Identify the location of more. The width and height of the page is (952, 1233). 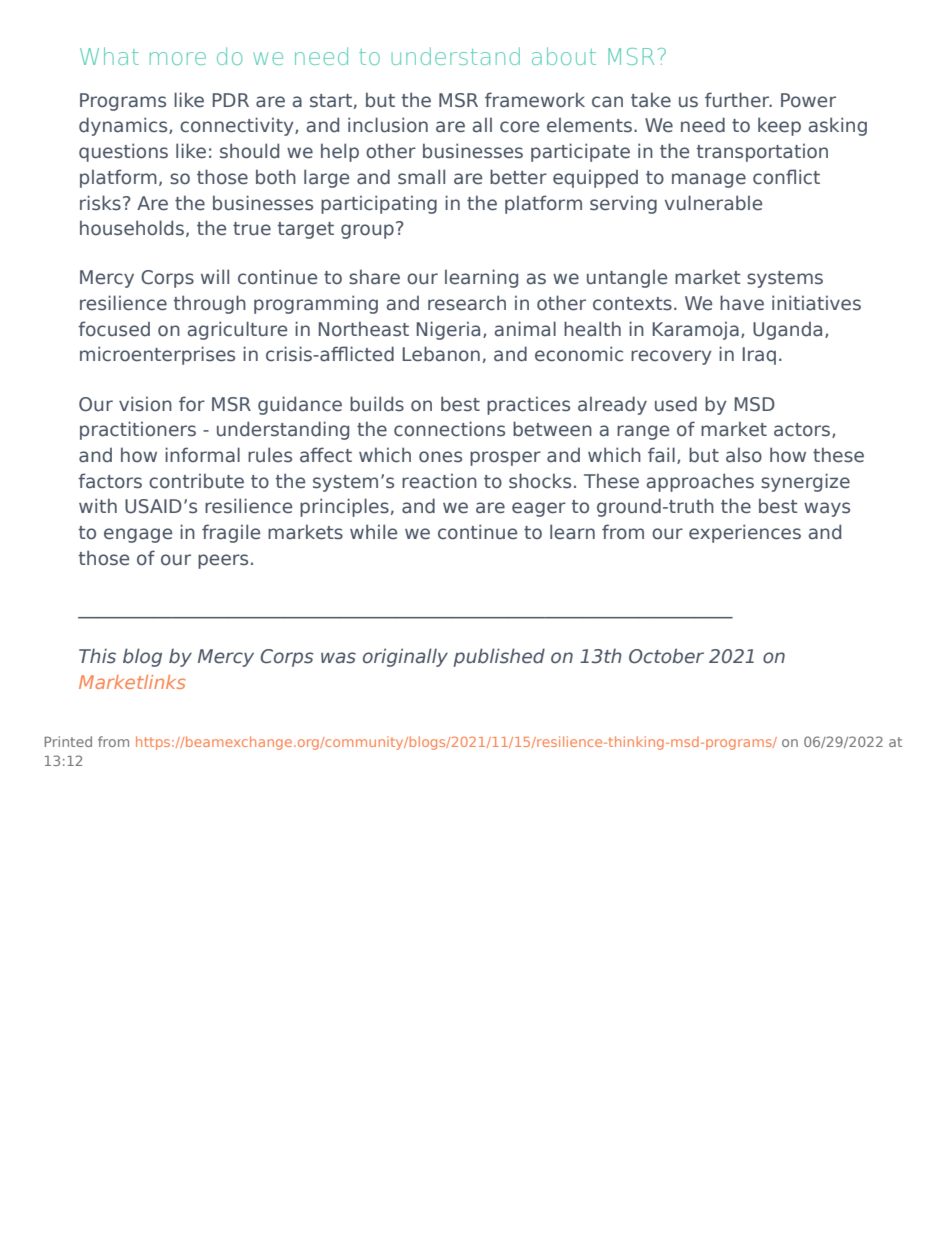
(178, 58).
